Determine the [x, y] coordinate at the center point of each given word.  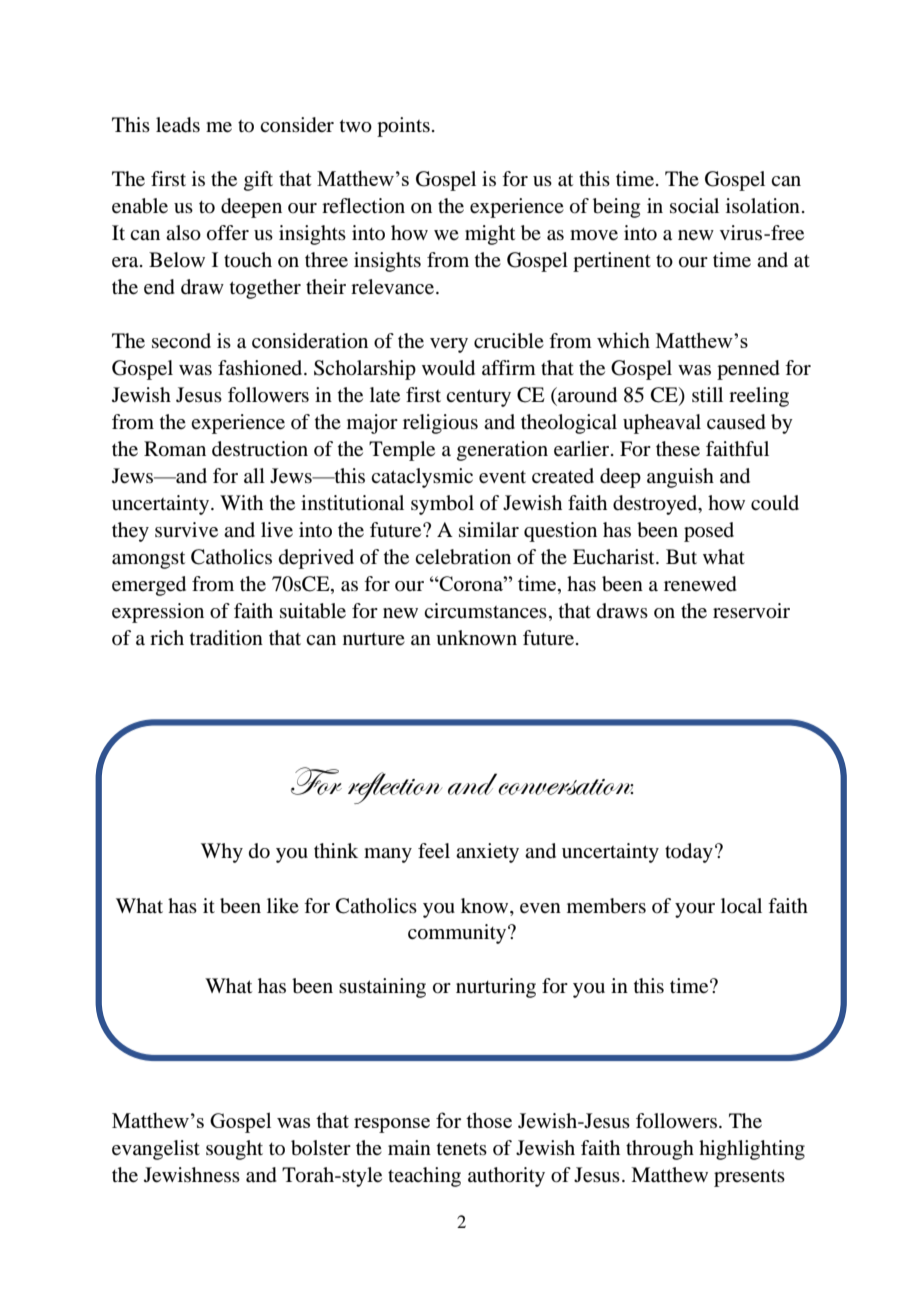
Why [222, 853]
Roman [175, 449]
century [478, 398]
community [458, 934]
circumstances [485, 610]
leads [178, 125]
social [694, 205]
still [707, 394]
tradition [226, 638]
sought [234, 1150]
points [403, 127]
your [695, 910]
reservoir [751, 611]
